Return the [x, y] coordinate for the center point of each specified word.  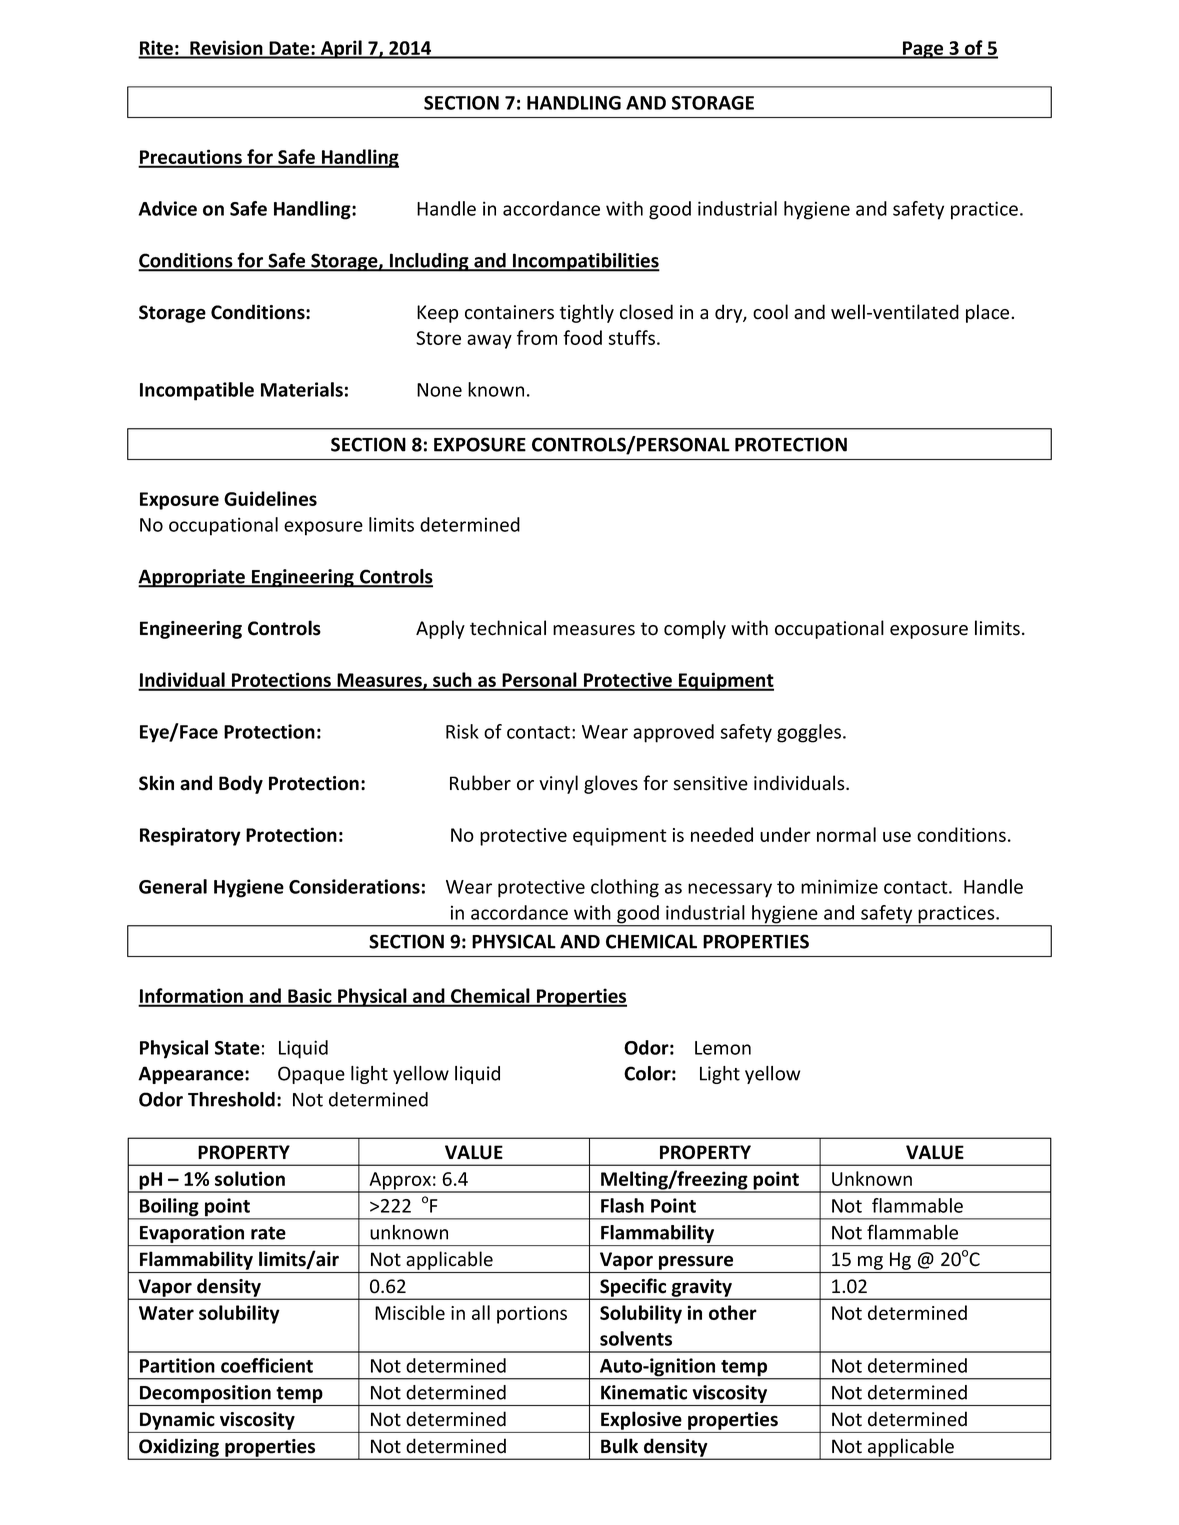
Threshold [231, 1099]
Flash [622, 1205]
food [582, 337]
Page [923, 50]
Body [241, 784]
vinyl [558, 784]
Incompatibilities [585, 262]
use [897, 836]
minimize [839, 886]
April [341, 49]
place [989, 313]
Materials [302, 389]
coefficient [267, 1365]
